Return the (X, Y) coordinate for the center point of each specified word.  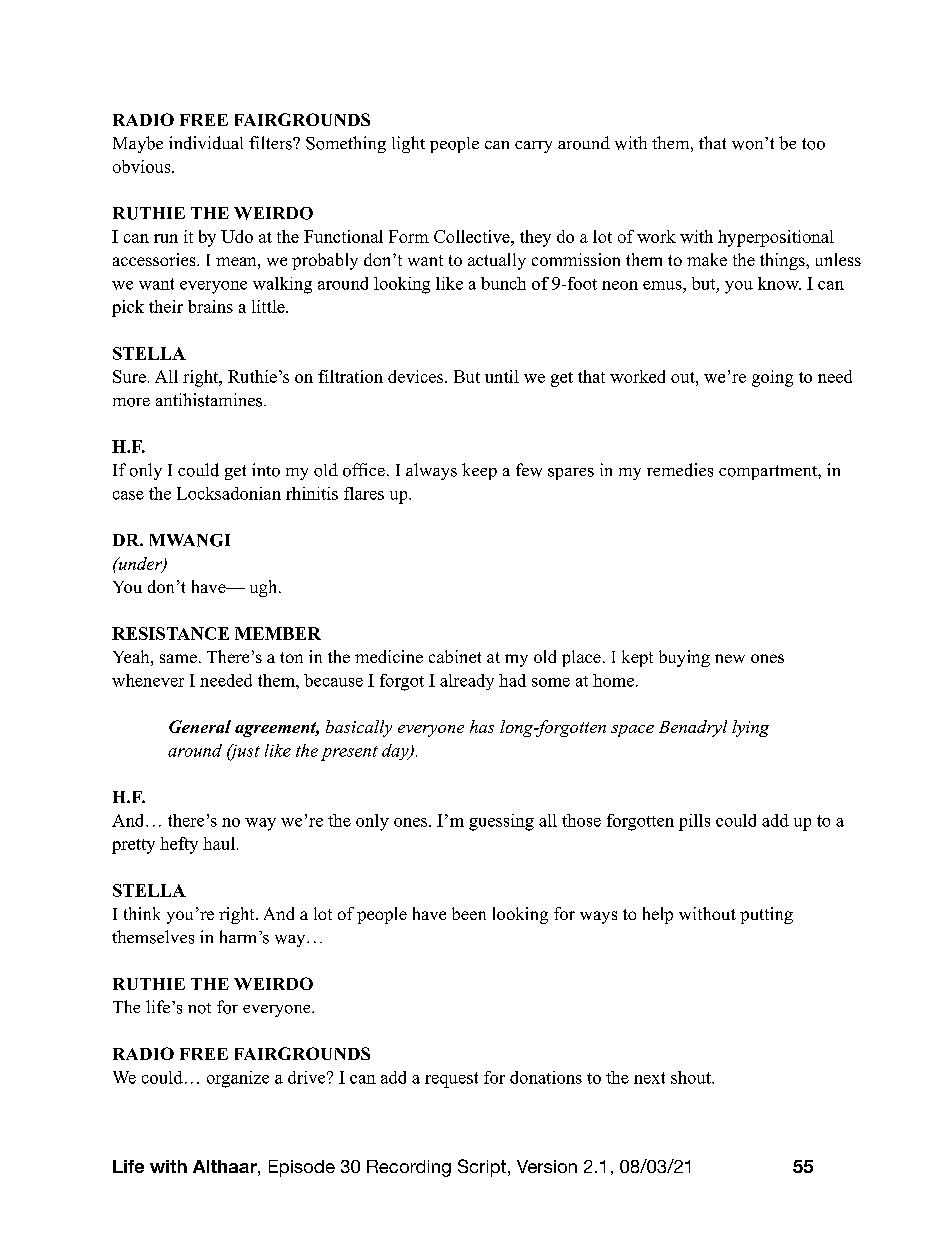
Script (482, 1168)
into (266, 470)
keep (479, 471)
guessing (501, 822)
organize (238, 1079)
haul (219, 843)
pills (694, 822)
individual (206, 143)
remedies (680, 470)
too (813, 144)
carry (533, 147)
